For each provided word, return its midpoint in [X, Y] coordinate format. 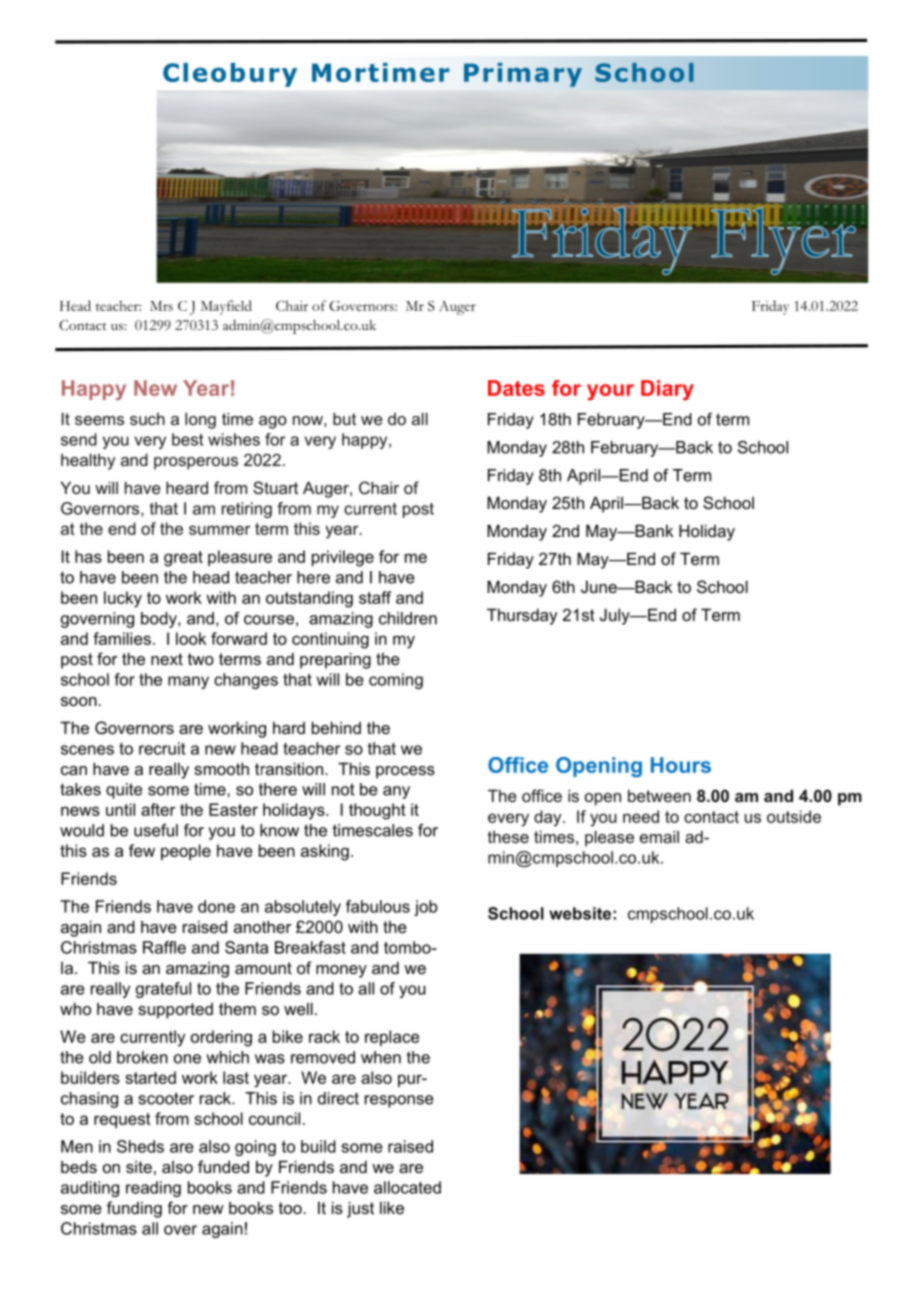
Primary [523, 75]
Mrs [161, 306]
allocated [407, 1187]
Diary [667, 390]
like [392, 1207]
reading [153, 1189]
